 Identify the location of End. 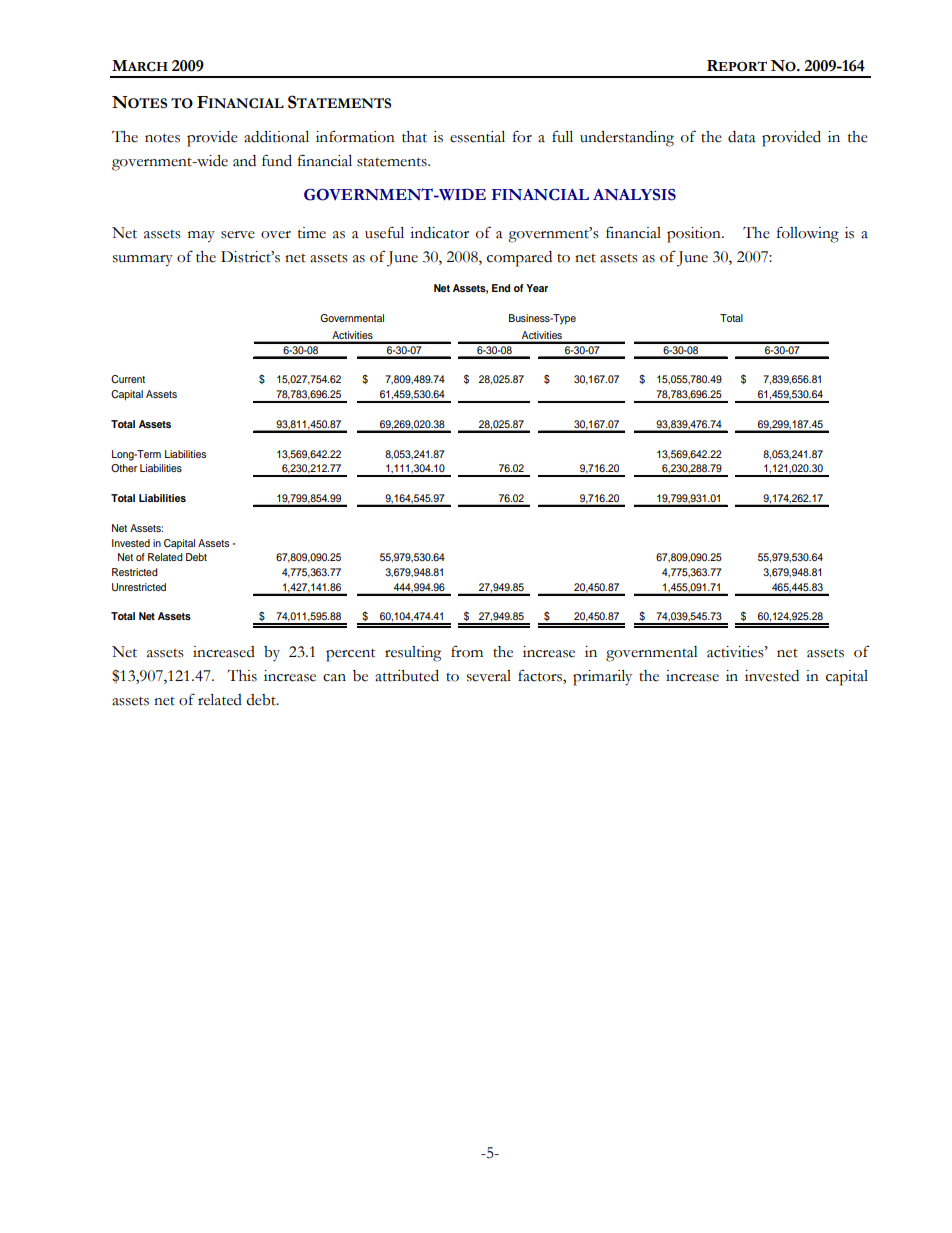
(501, 288).
